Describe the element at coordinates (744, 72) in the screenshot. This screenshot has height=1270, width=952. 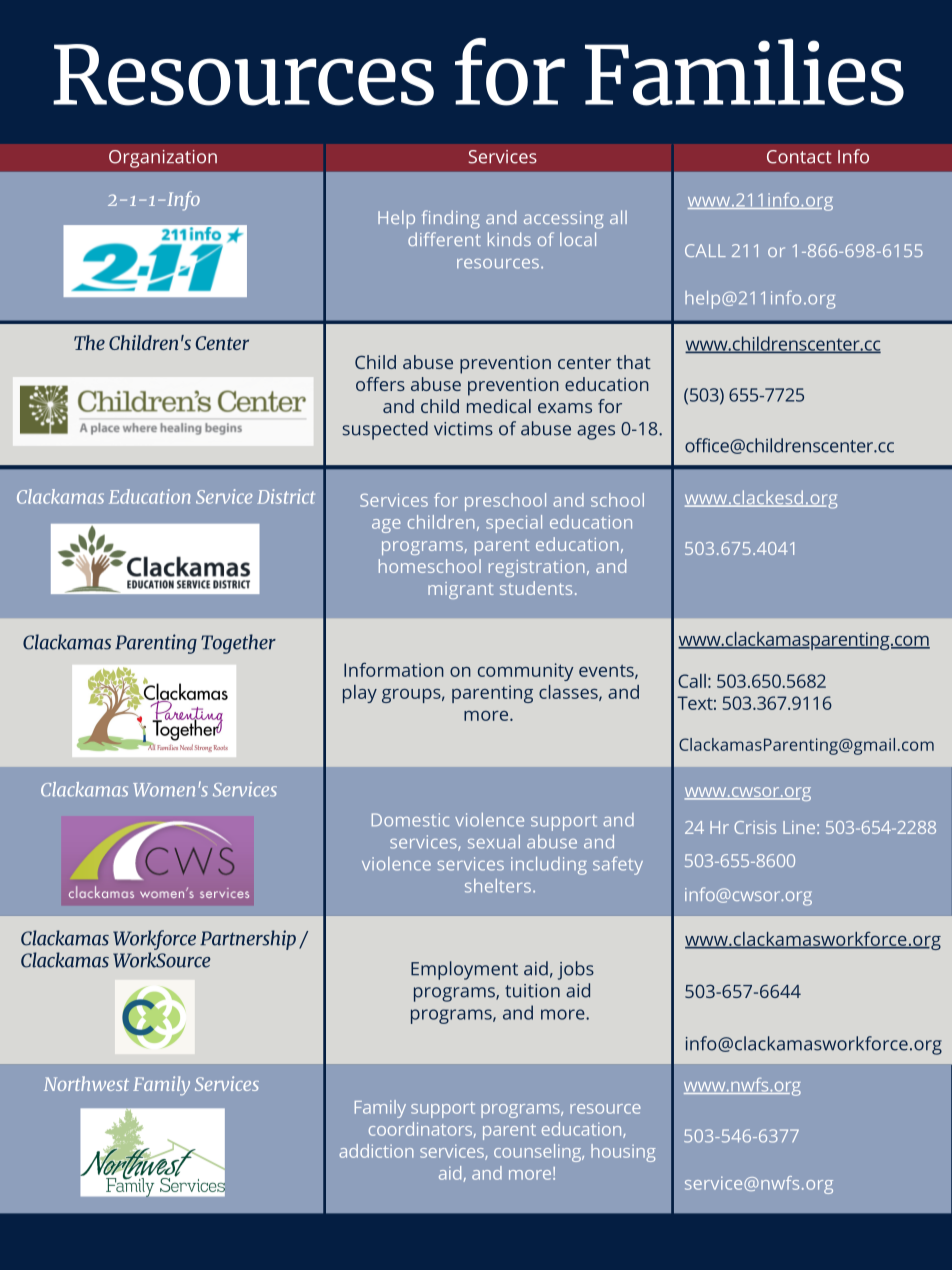
I see `Families` at that location.
